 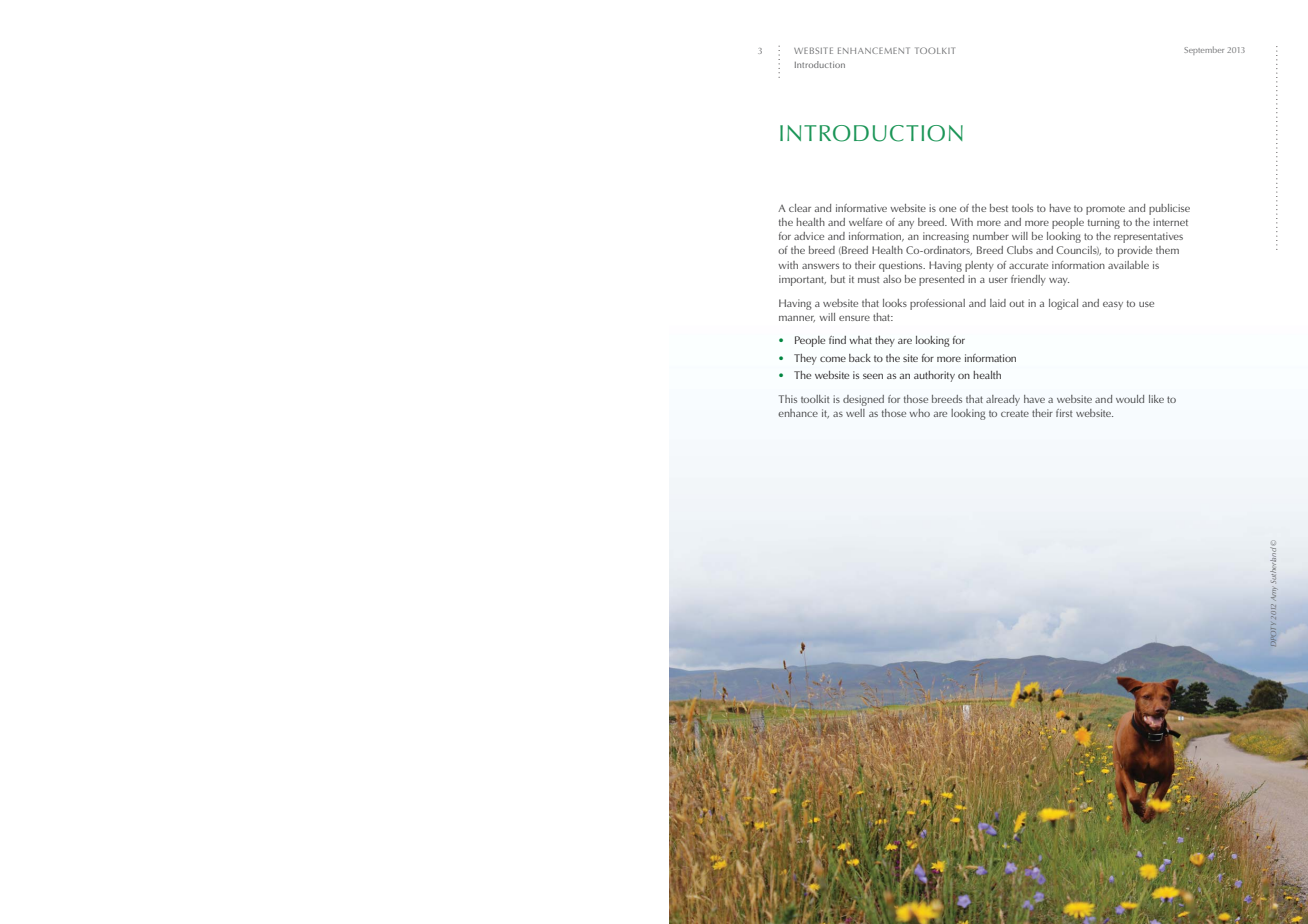 I want to click on publicise, so click(x=1169, y=209).
